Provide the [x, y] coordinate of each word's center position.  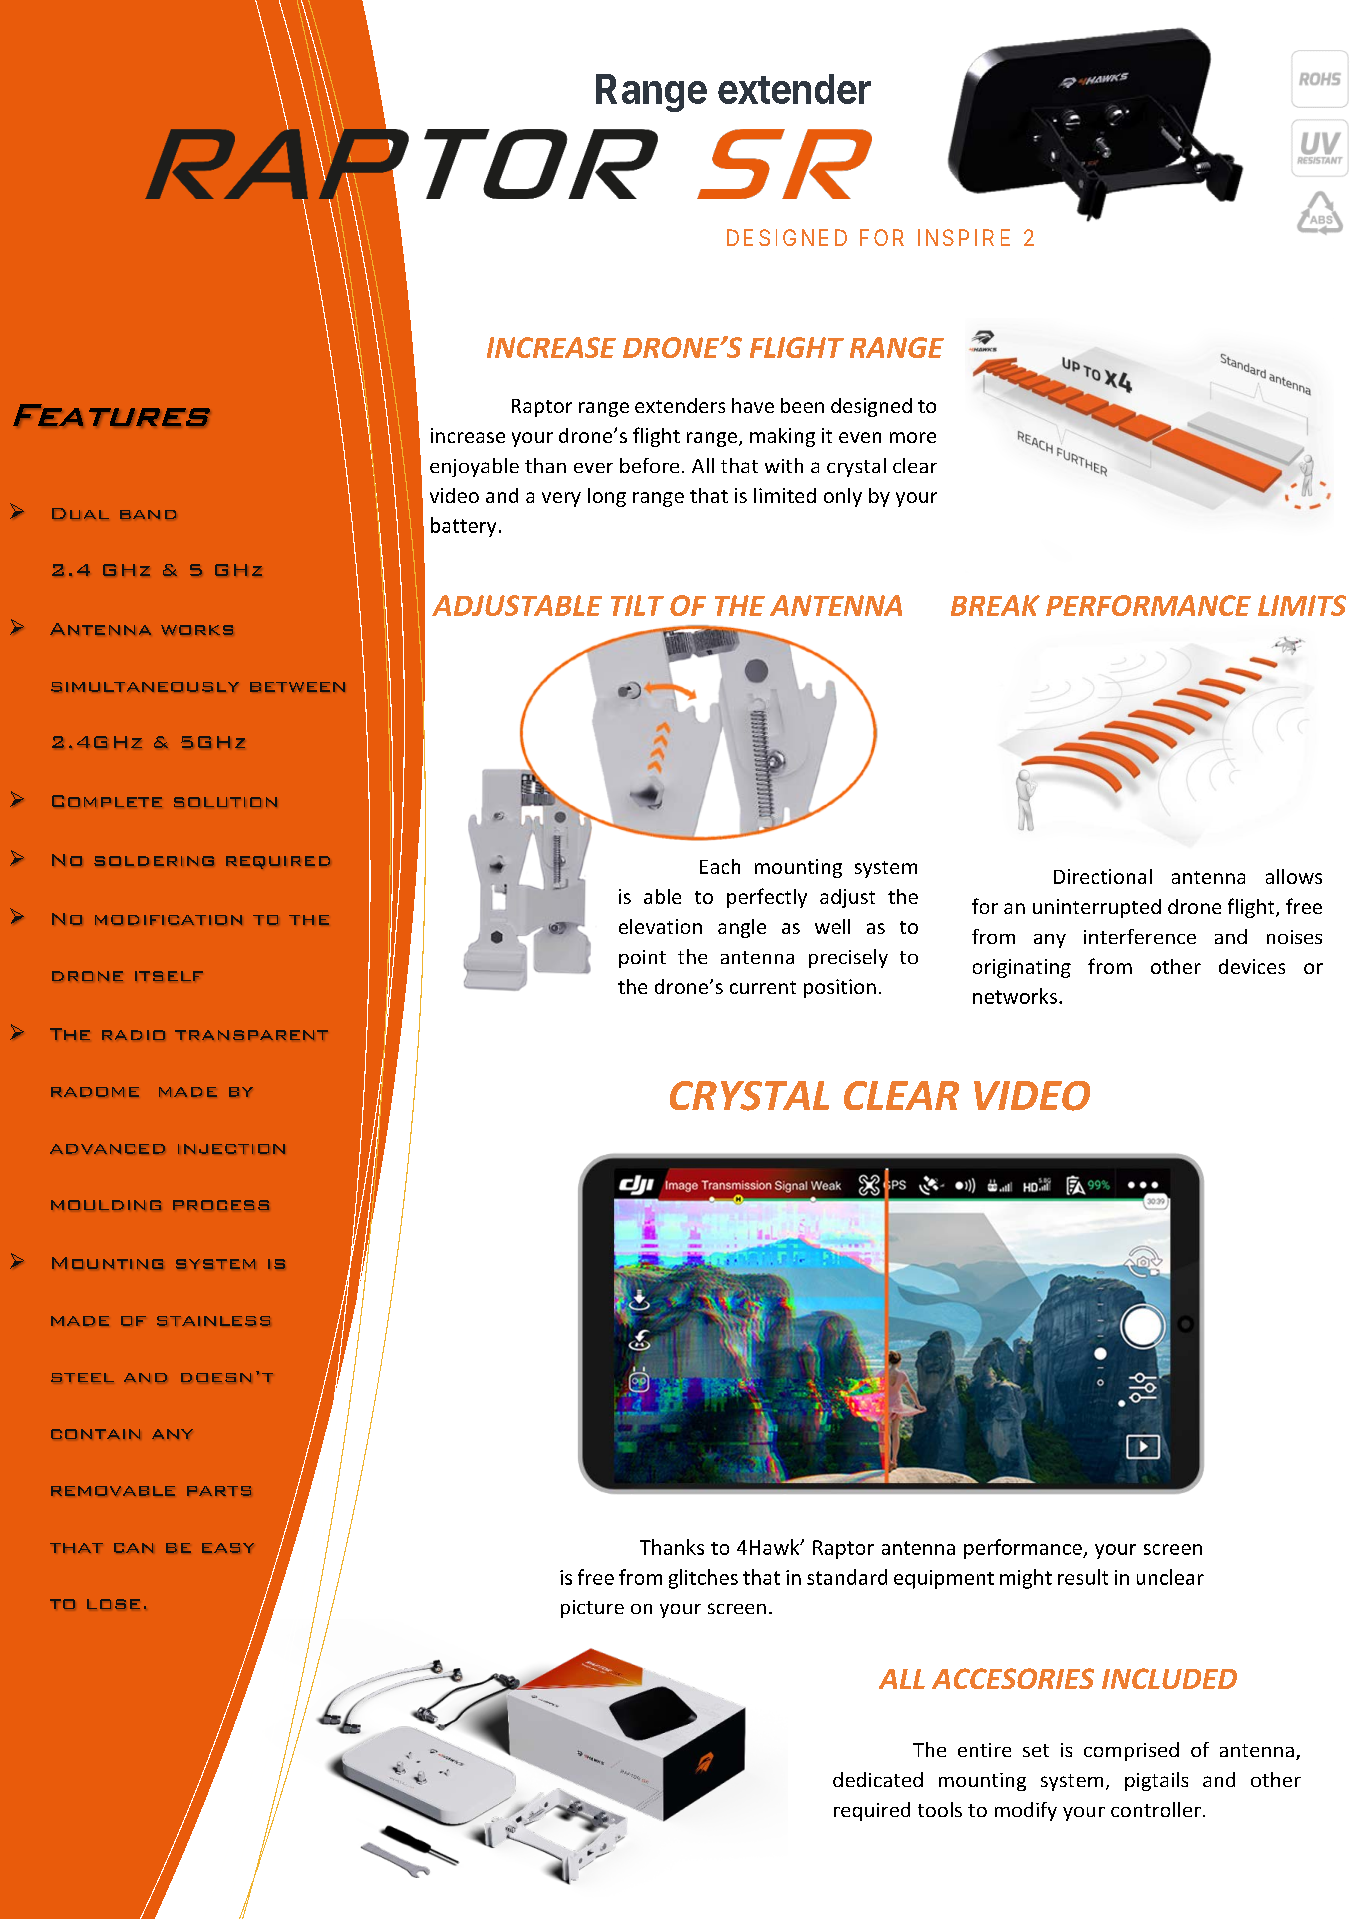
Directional [1103, 876]
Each [720, 866]
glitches [703, 1579]
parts [219, 1491]
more [913, 437]
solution [225, 802]
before [649, 465]
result [1083, 1577]
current [763, 987]
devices [1252, 966]
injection [231, 1149]
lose [113, 1604]
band [148, 514]
